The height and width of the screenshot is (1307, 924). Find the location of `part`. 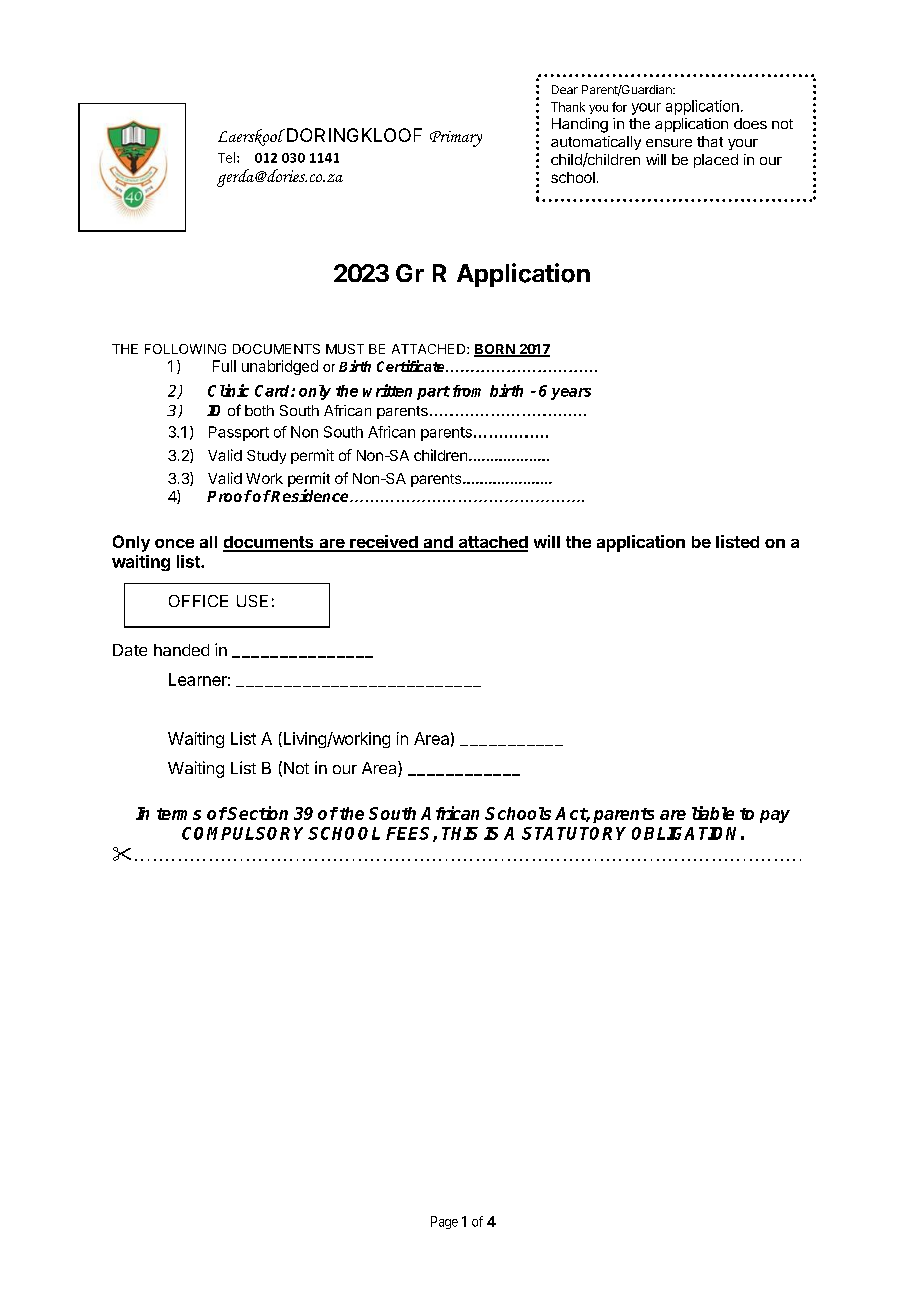

part is located at coordinates (433, 393).
